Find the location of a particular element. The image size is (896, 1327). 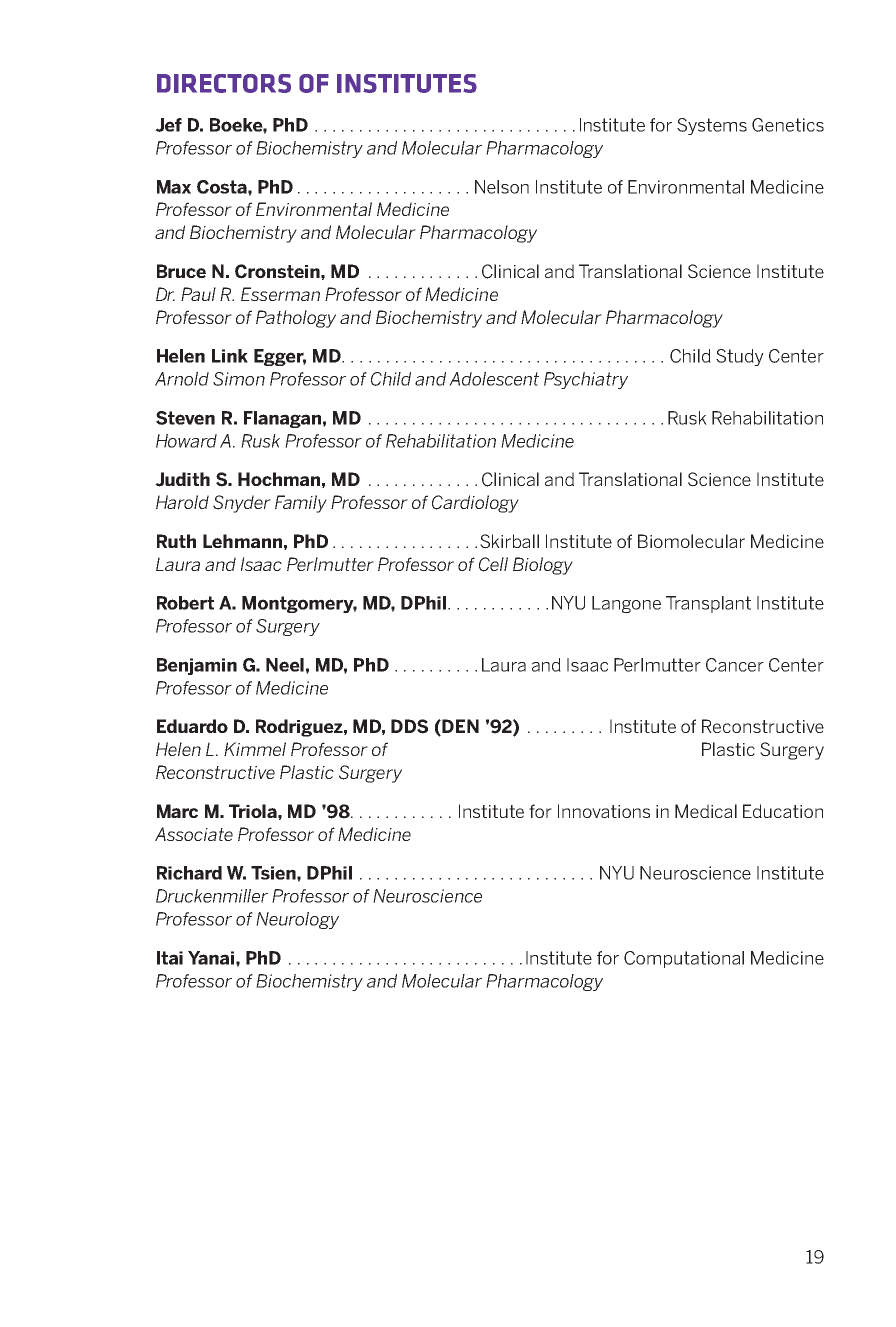

Cardiology is located at coordinates (475, 504).
